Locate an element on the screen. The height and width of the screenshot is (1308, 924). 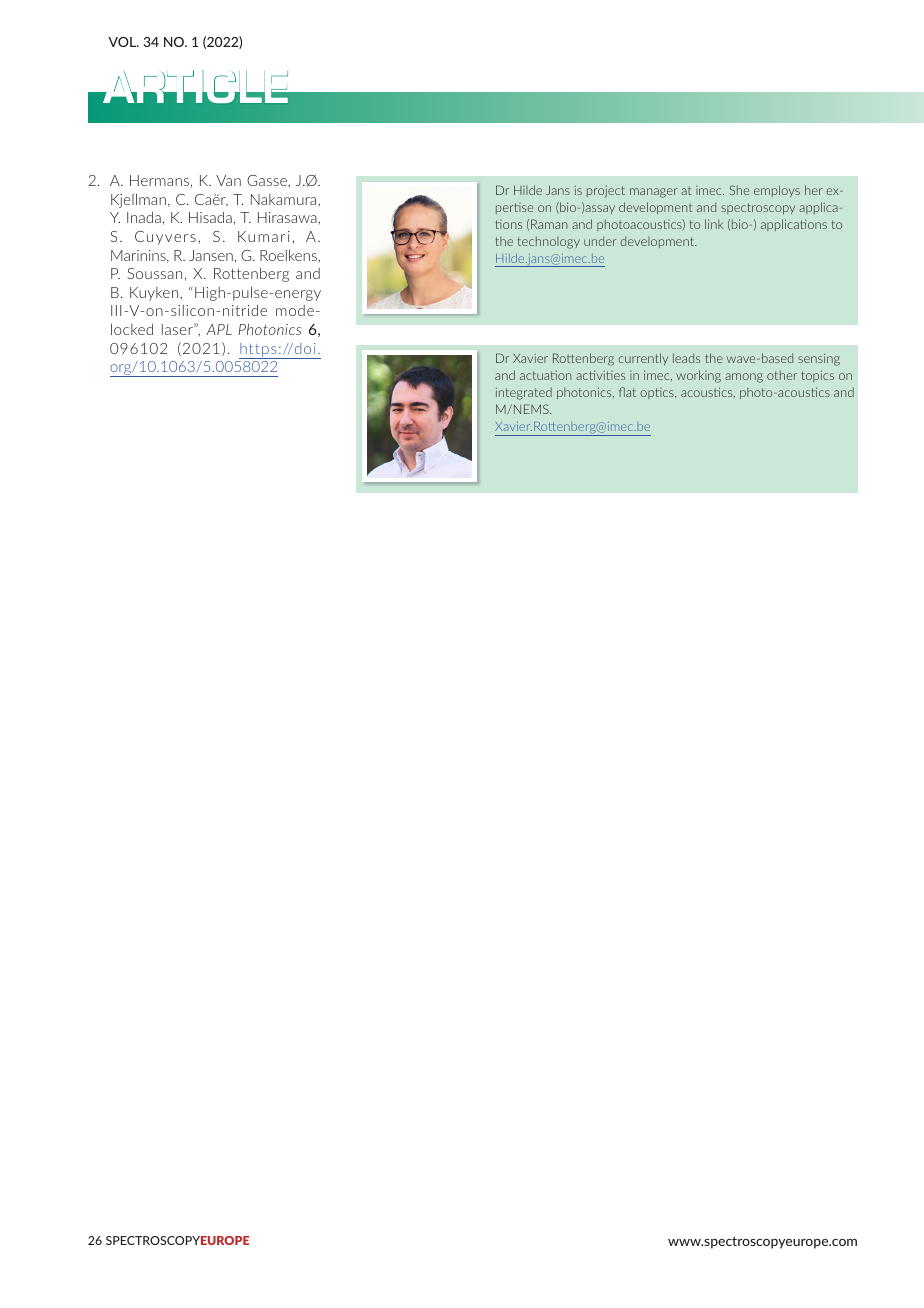
Nakamura is located at coordinates (285, 199).
